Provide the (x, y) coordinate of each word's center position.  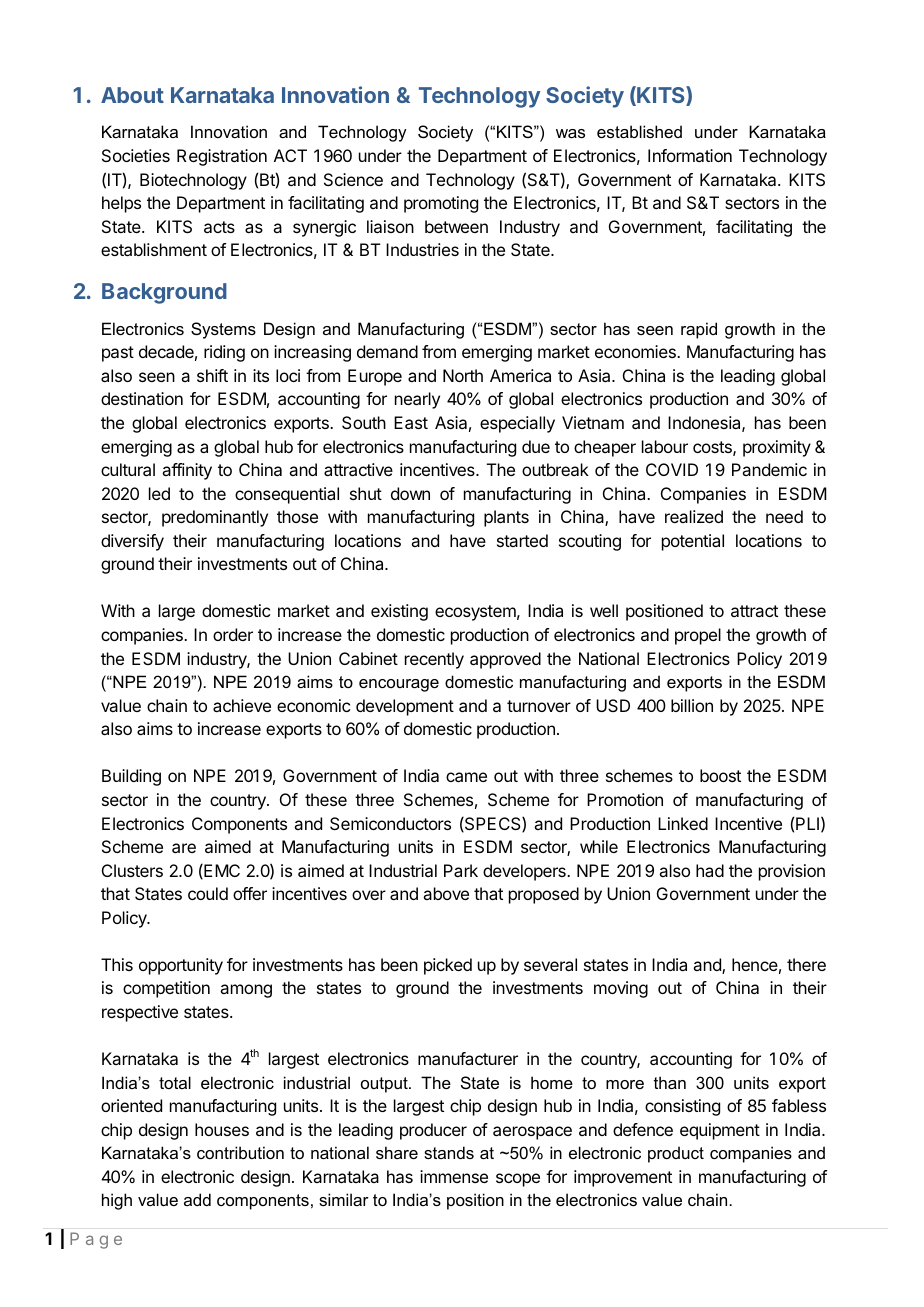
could (208, 893)
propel (698, 636)
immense (454, 1176)
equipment (720, 1131)
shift (212, 375)
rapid (699, 330)
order (233, 634)
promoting (441, 204)
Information (690, 155)
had (710, 870)
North (463, 375)
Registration (222, 157)
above (446, 893)
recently (434, 660)
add (197, 1199)
